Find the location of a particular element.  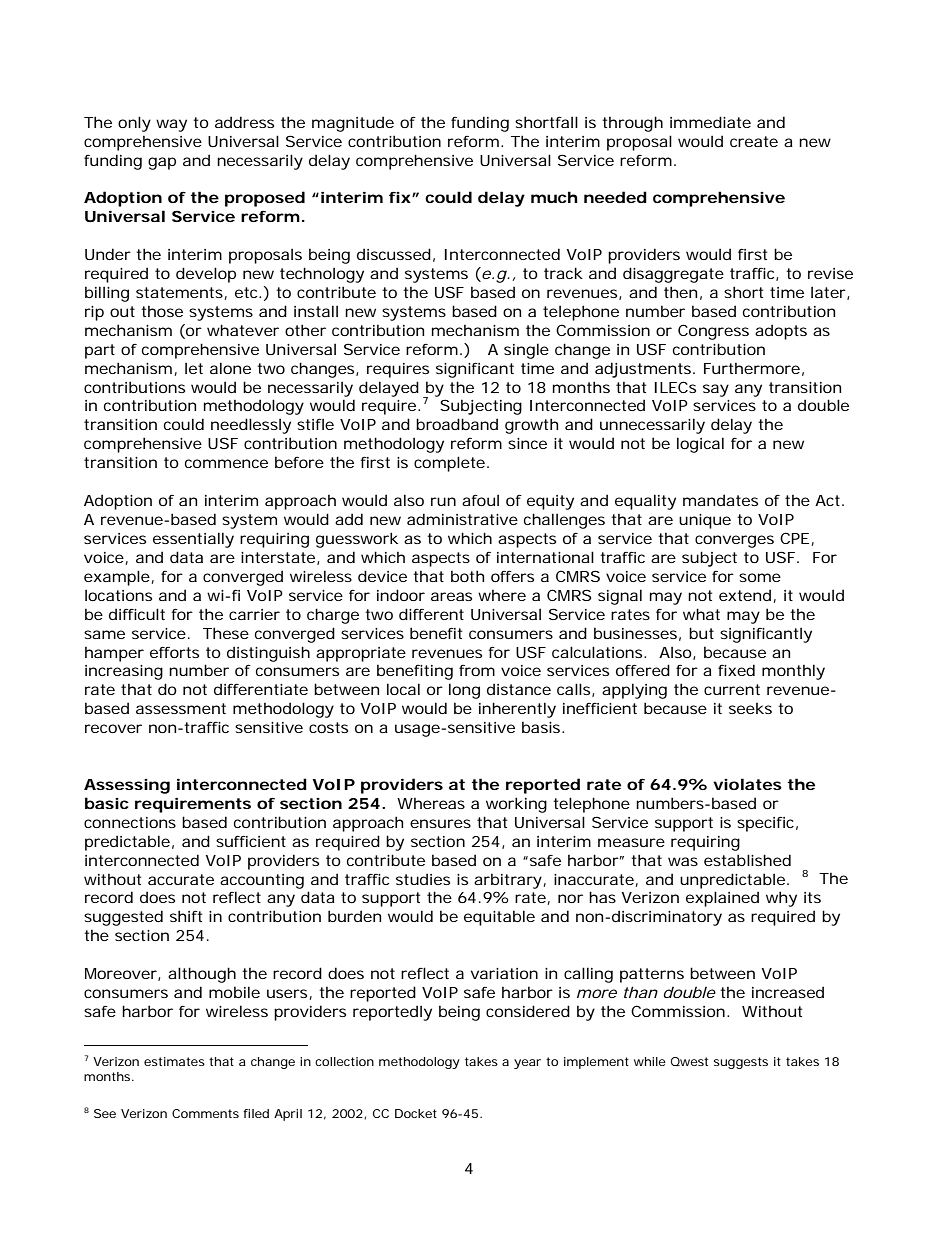

Docket is located at coordinates (416, 1113).
